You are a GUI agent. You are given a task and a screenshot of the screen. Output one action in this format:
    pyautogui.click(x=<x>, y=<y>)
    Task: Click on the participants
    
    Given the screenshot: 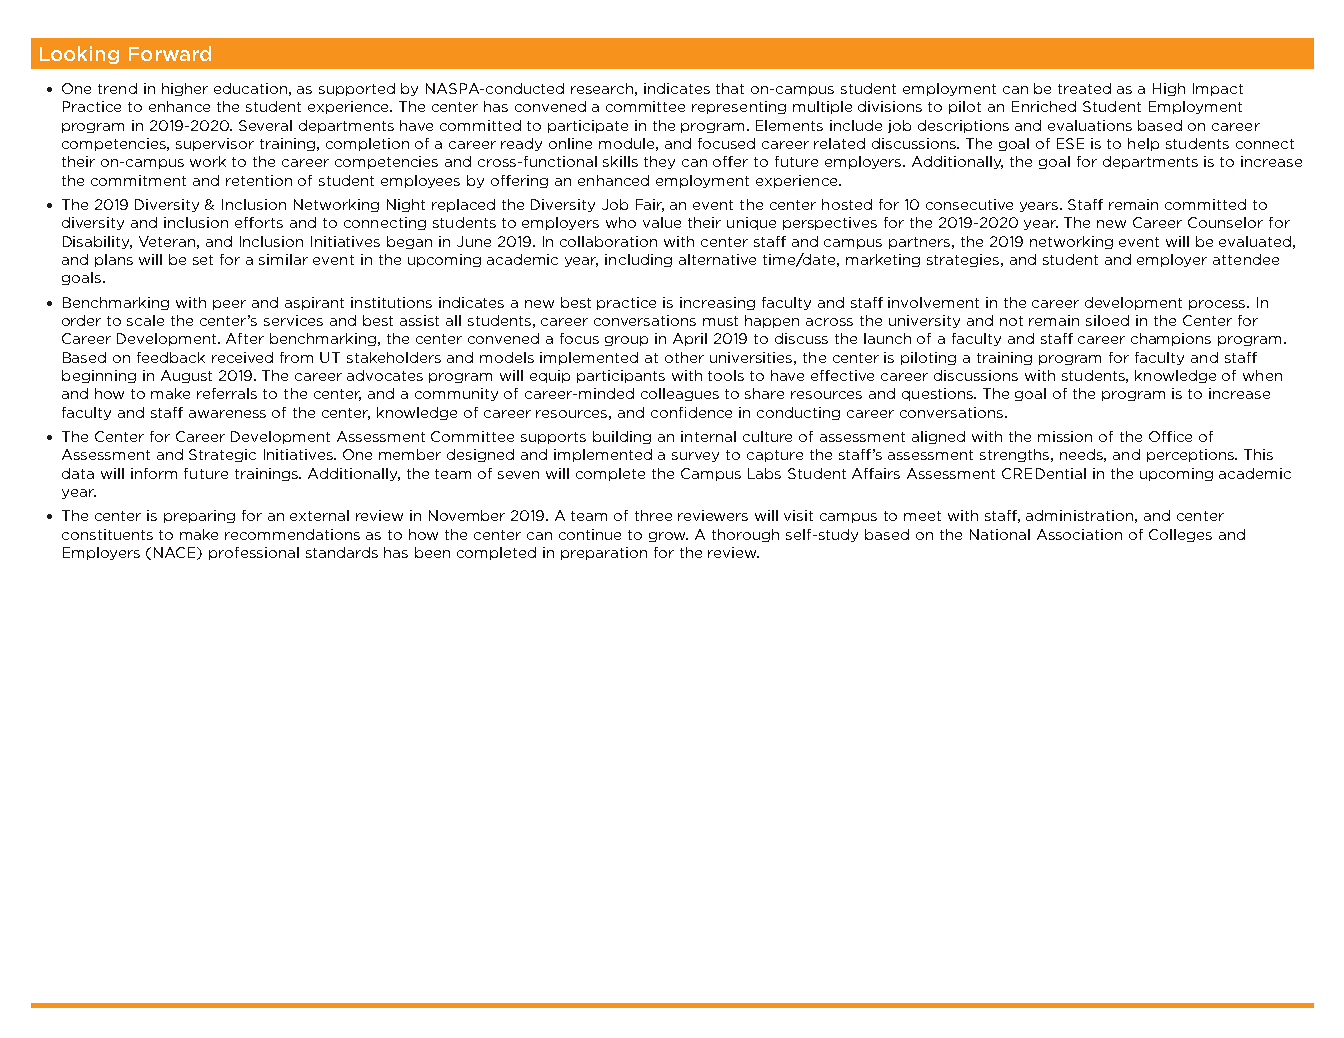 What is the action you would take?
    pyautogui.click(x=621, y=376)
